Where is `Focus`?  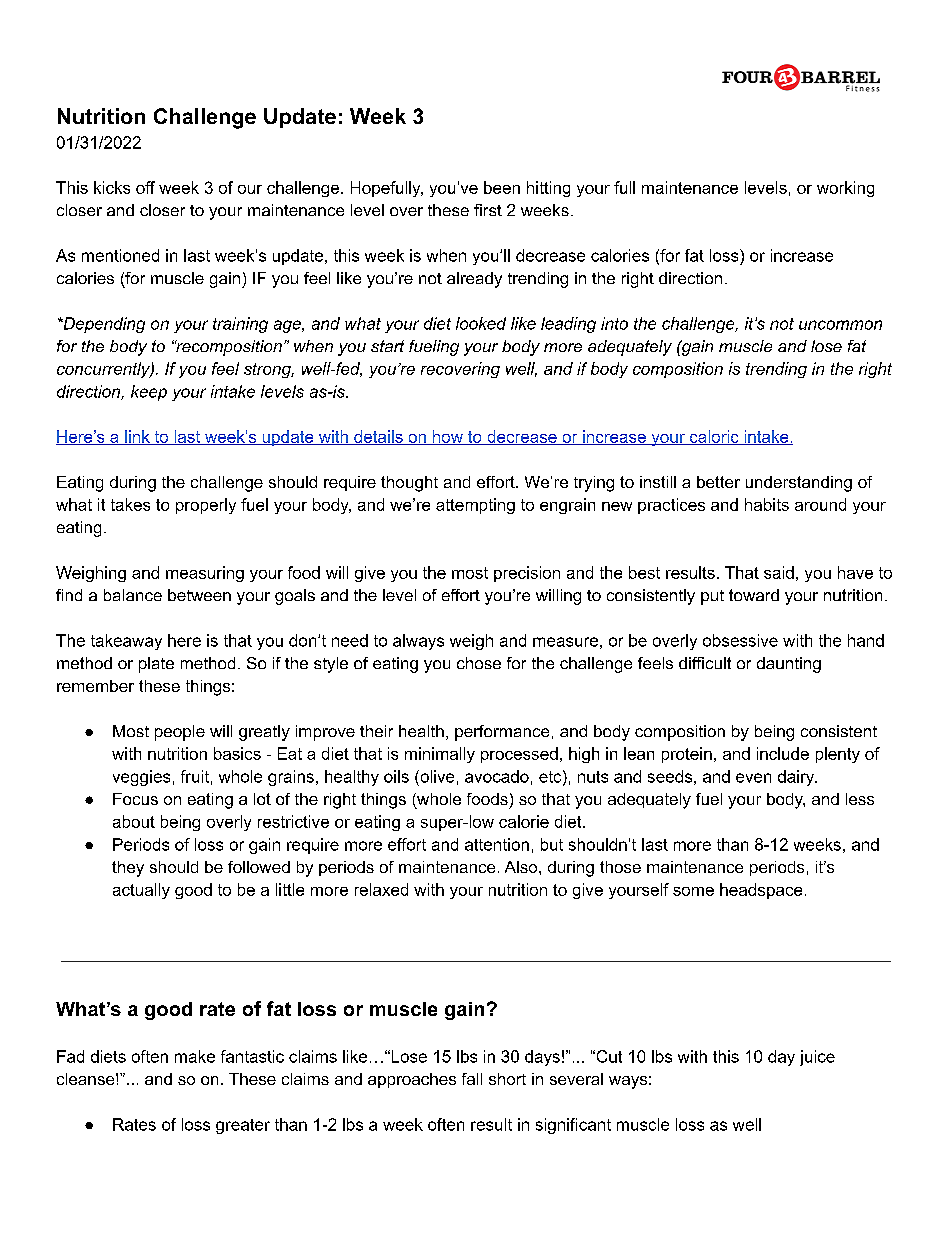 Focus is located at coordinates (135, 799).
